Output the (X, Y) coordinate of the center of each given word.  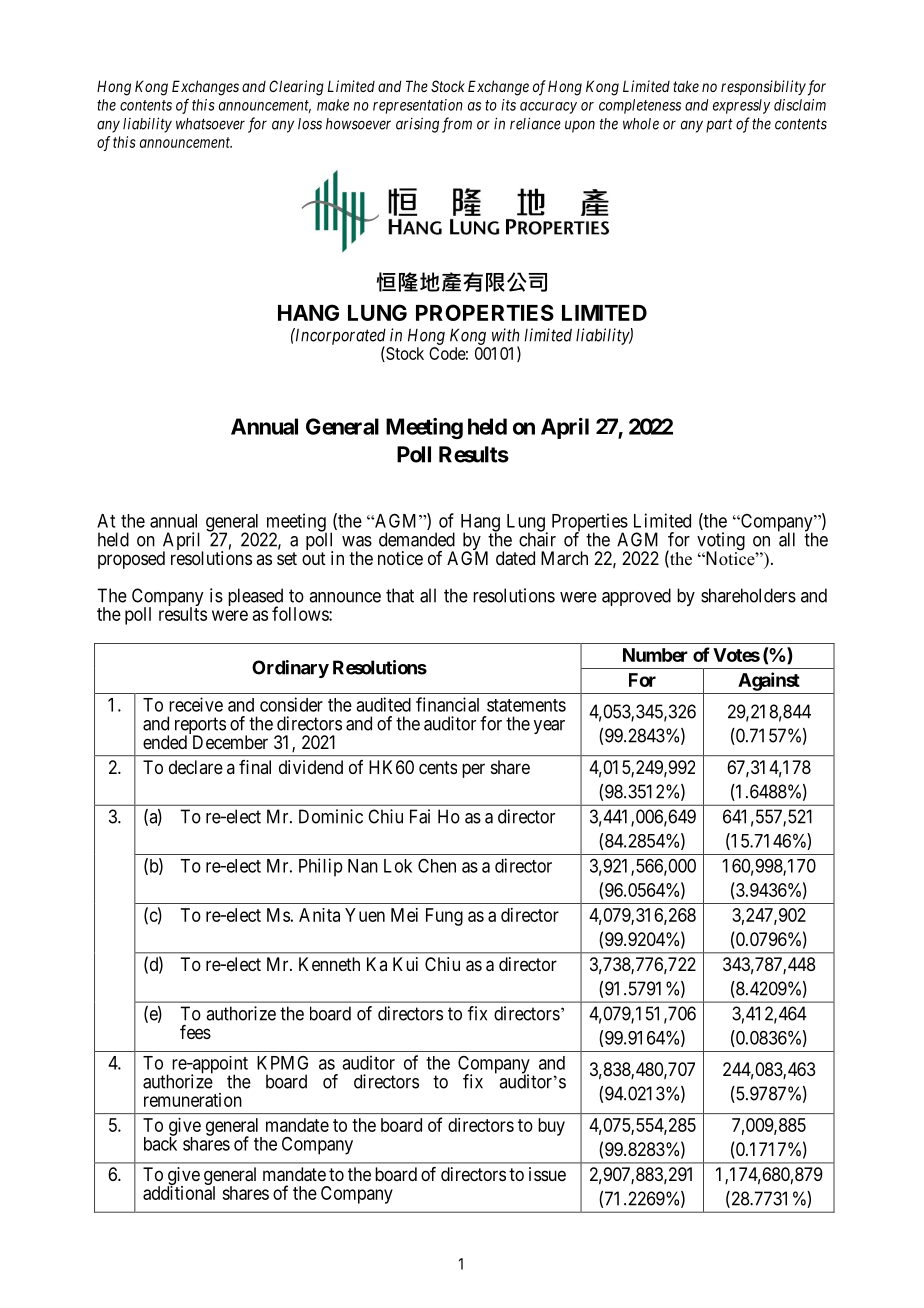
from (457, 125)
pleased (255, 598)
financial (447, 704)
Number (655, 655)
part (719, 125)
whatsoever (210, 124)
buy (551, 1127)
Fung (444, 917)
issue (547, 1174)
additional (179, 1192)
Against (769, 681)
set (287, 558)
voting (721, 542)
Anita (319, 915)
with (505, 335)
